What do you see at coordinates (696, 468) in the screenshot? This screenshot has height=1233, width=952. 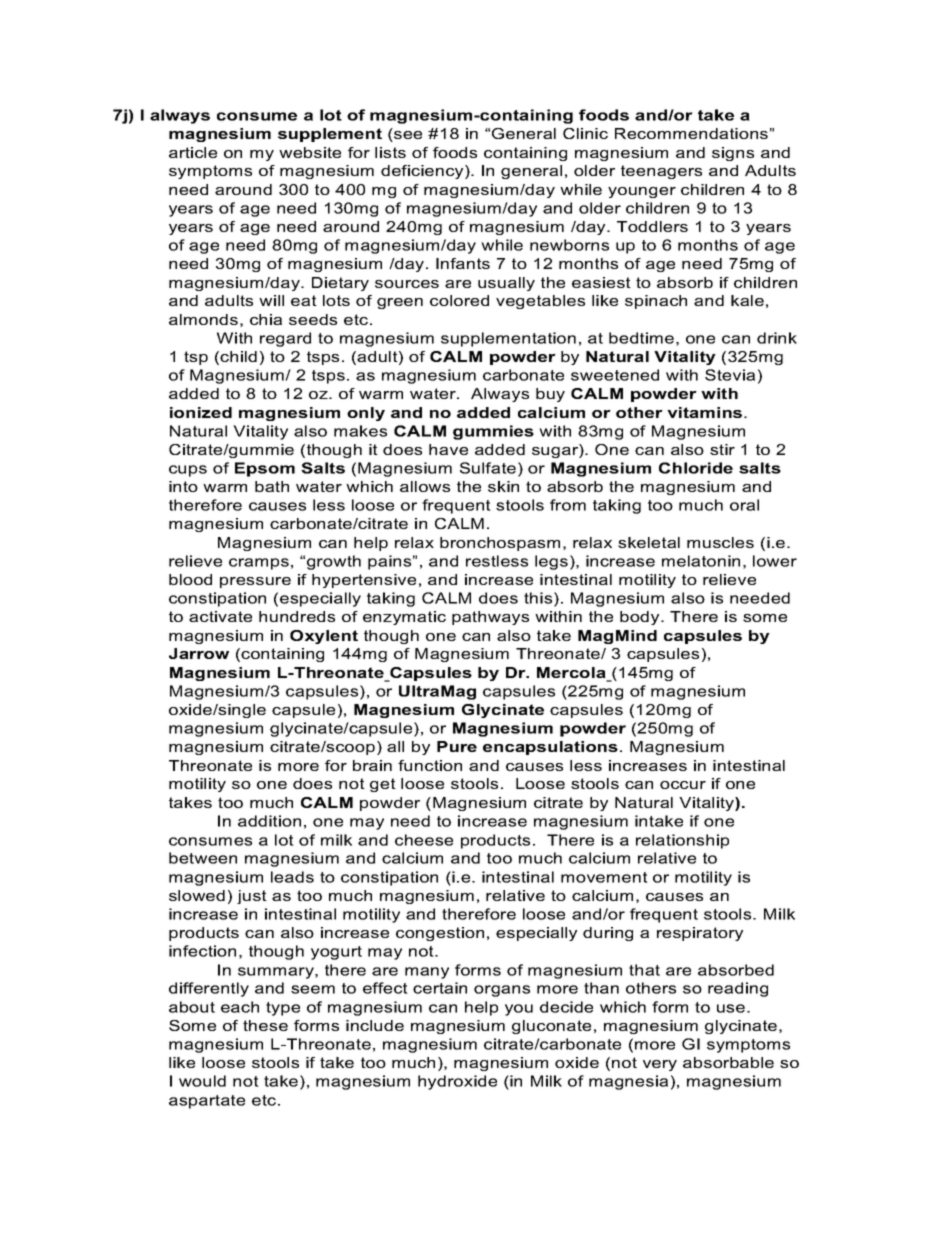 I see `Chloride` at bounding box center [696, 468].
